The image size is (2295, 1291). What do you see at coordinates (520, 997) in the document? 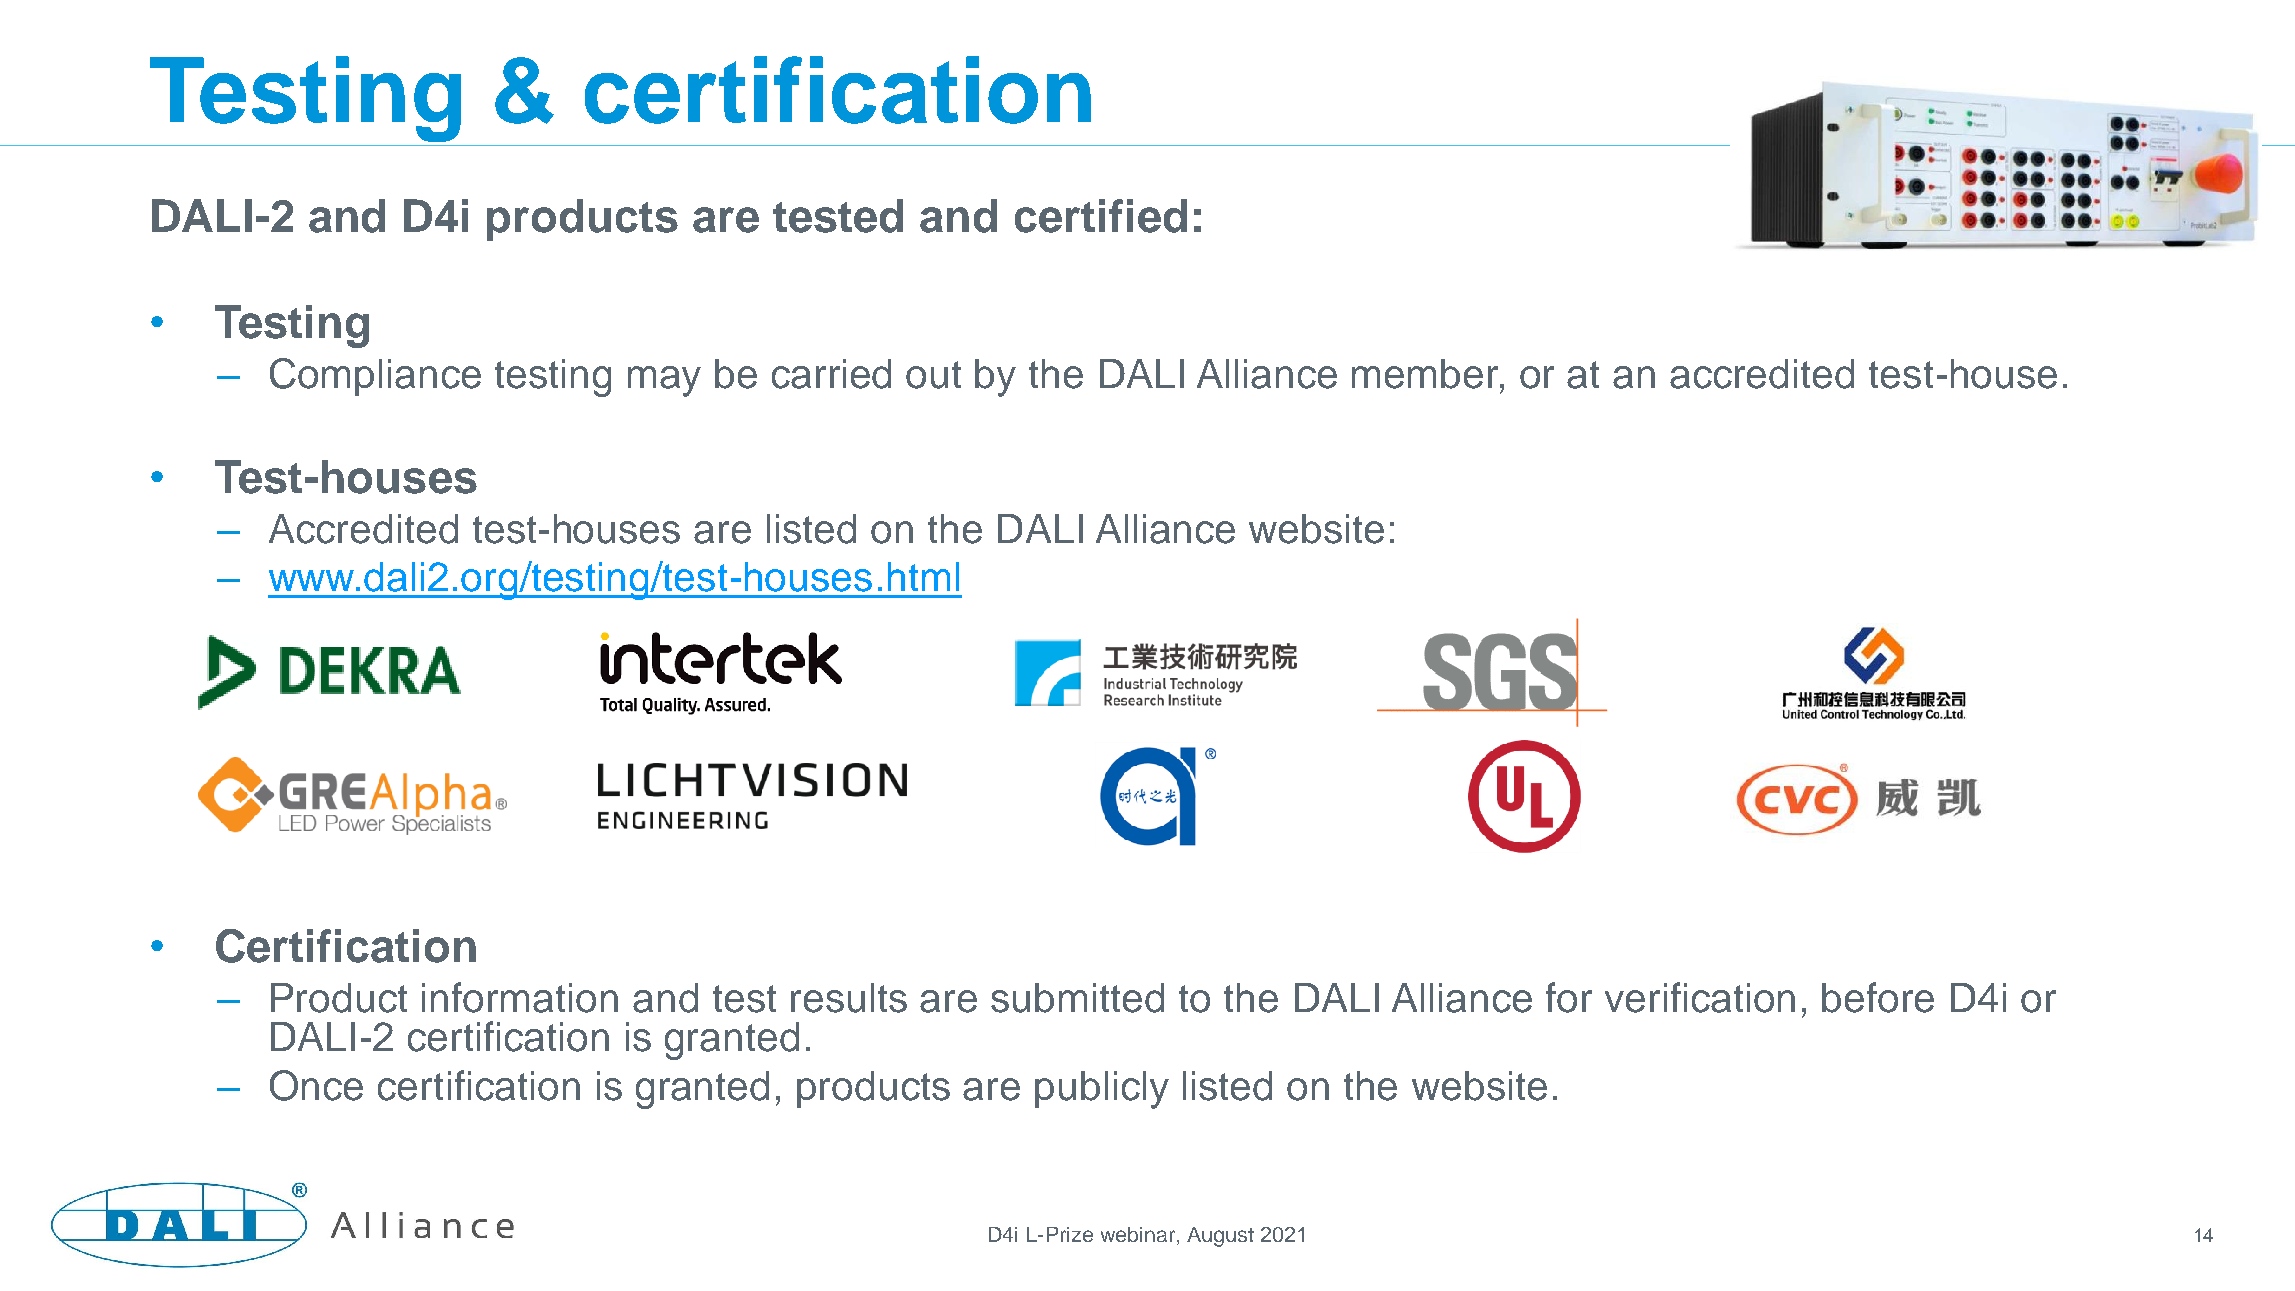
I see `information` at bounding box center [520, 997].
